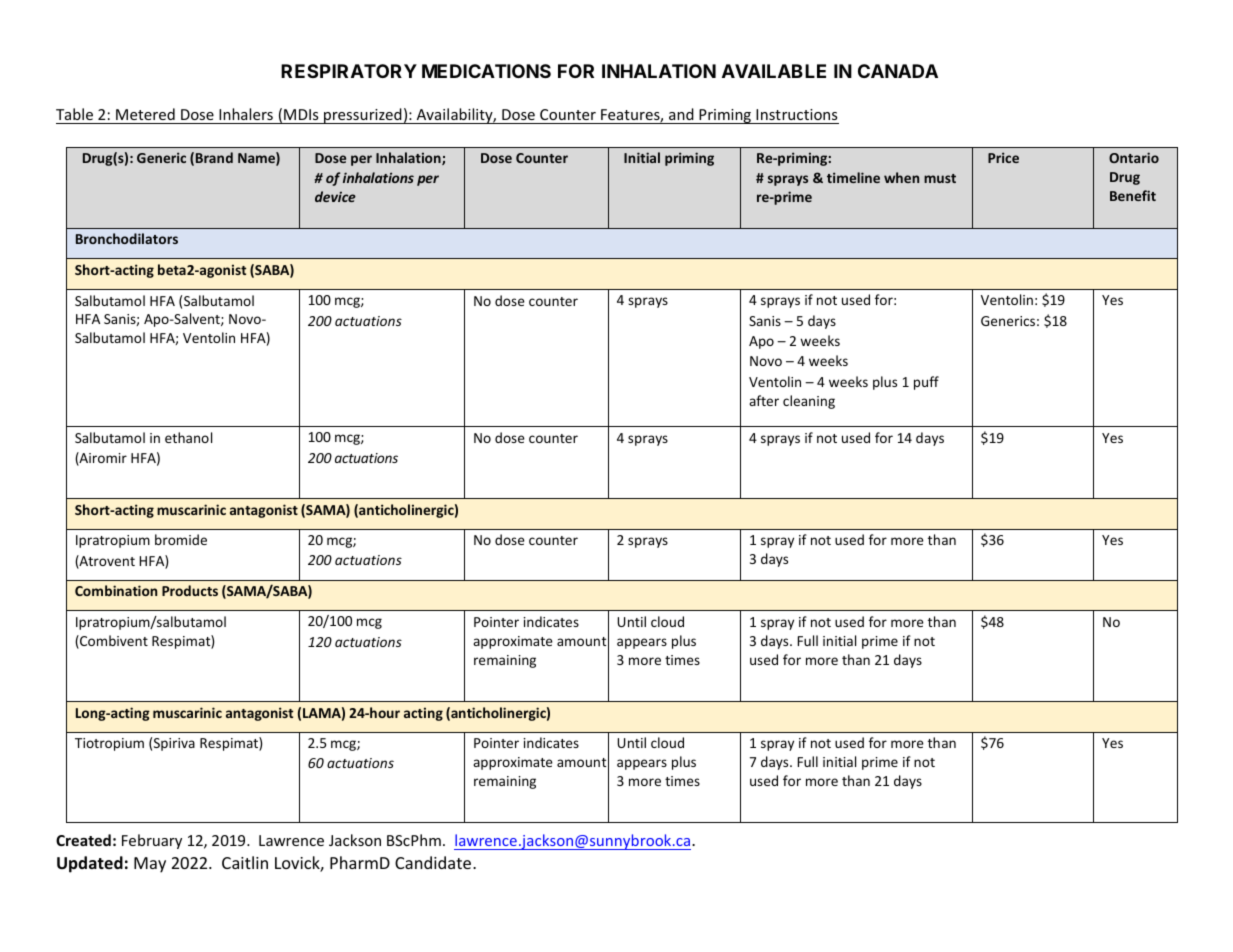 This screenshot has height=952, width=1233. I want to click on February, so click(152, 841).
